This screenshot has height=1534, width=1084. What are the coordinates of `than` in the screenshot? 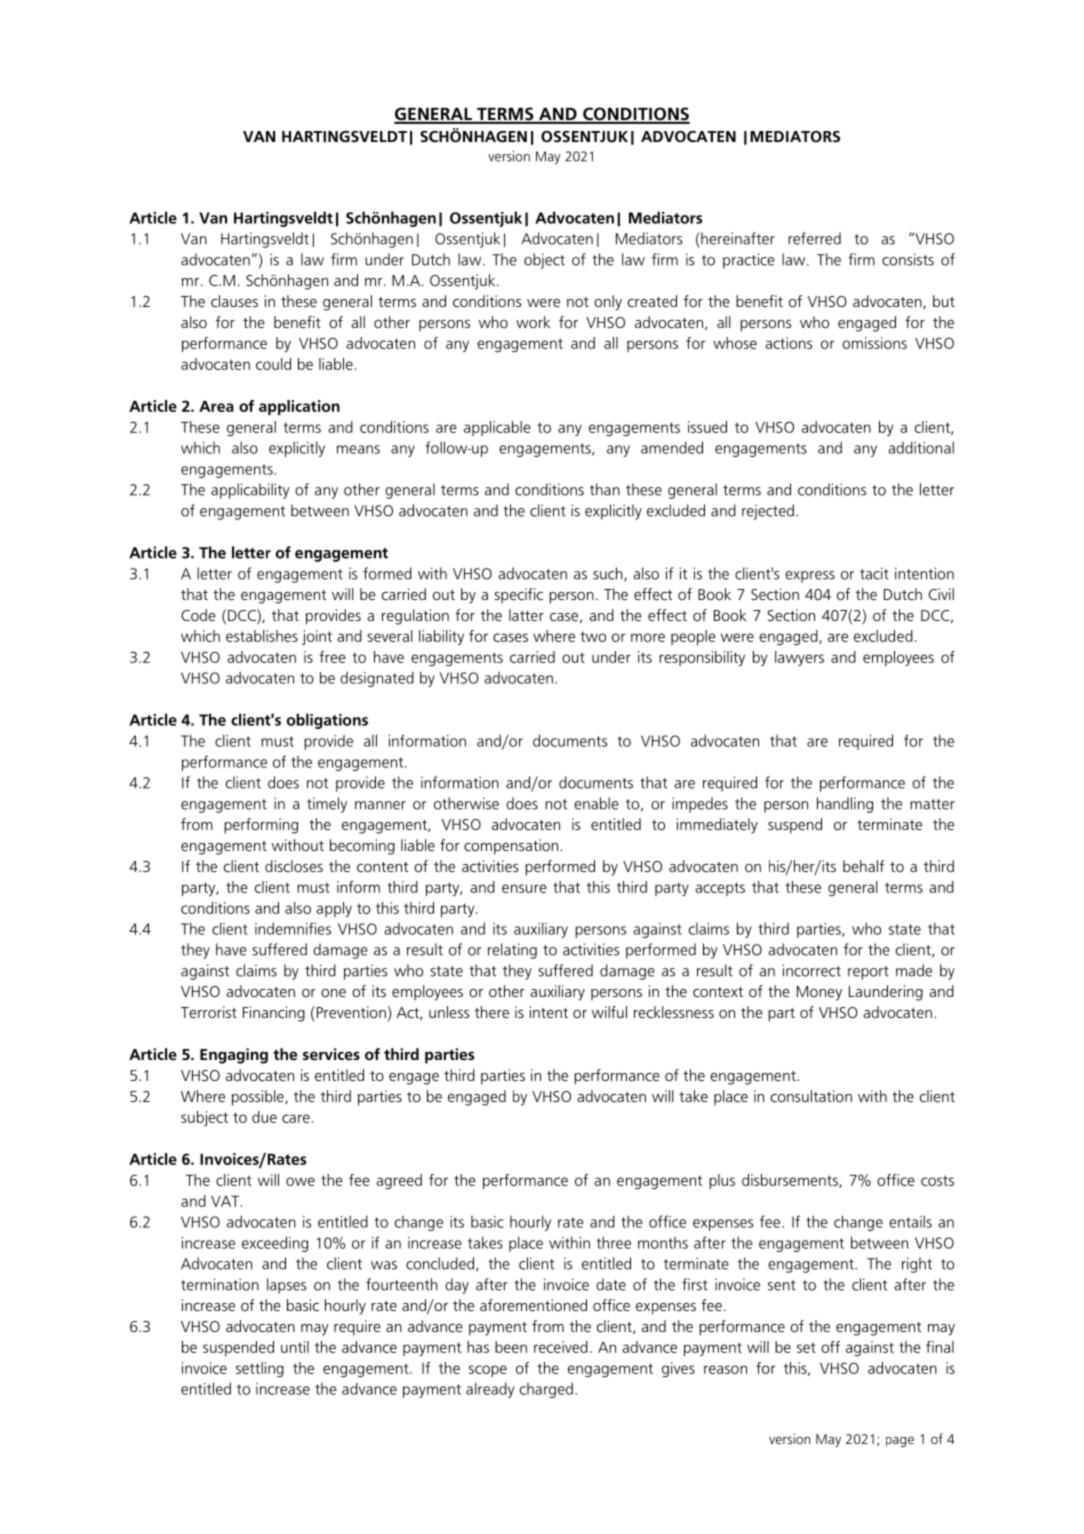 It's located at (605, 489).
